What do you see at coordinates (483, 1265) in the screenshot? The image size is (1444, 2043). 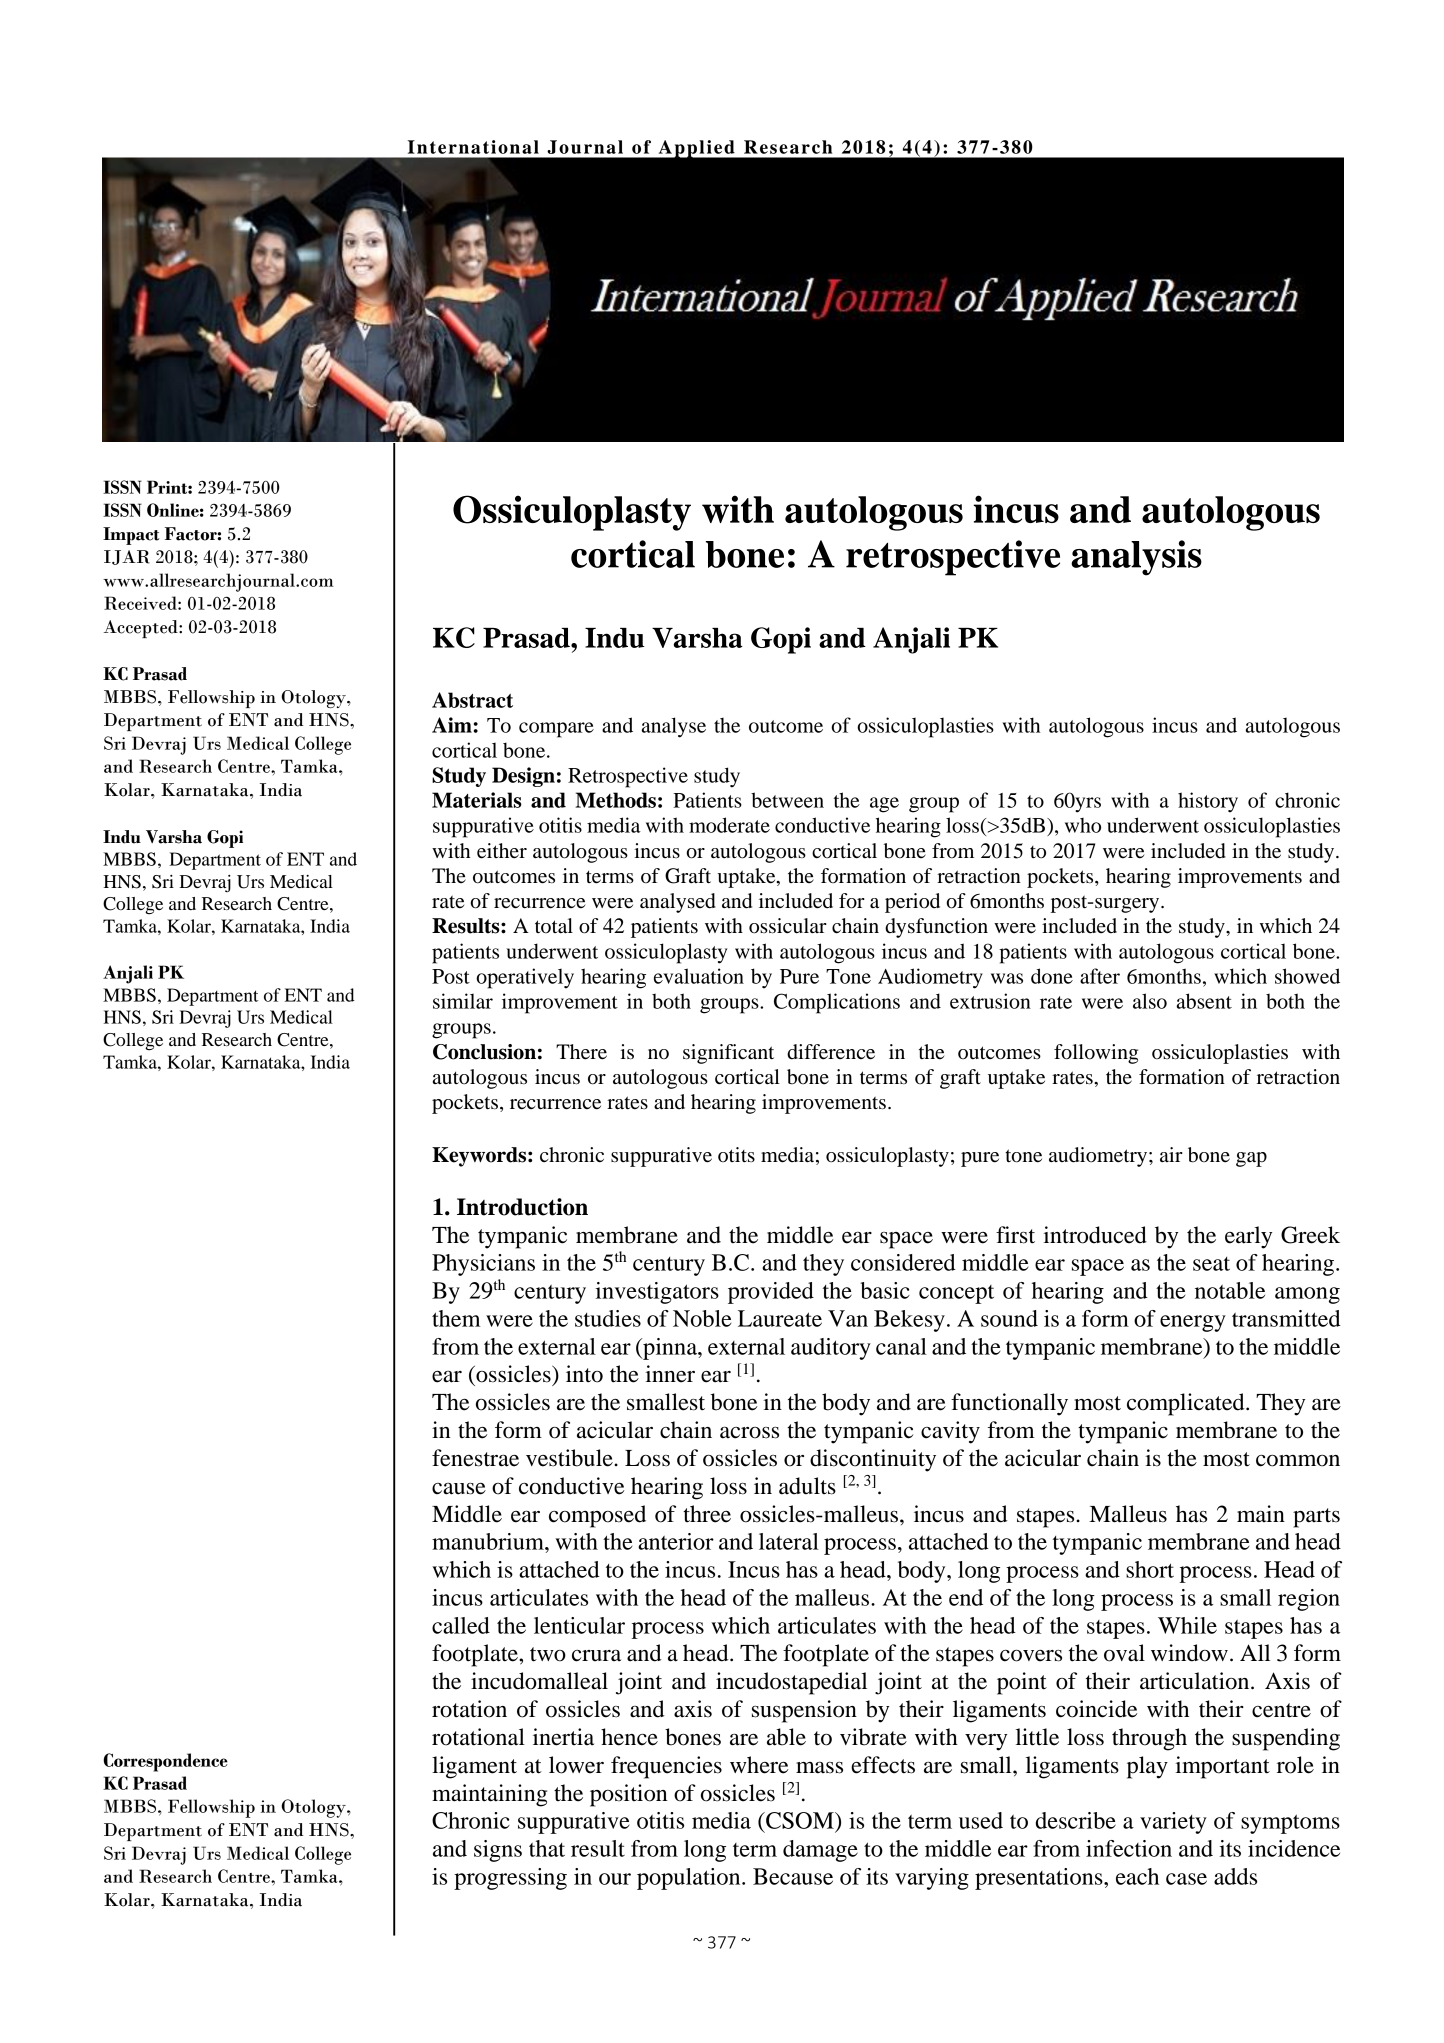 I see `Physicians` at bounding box center [483, 1265].
